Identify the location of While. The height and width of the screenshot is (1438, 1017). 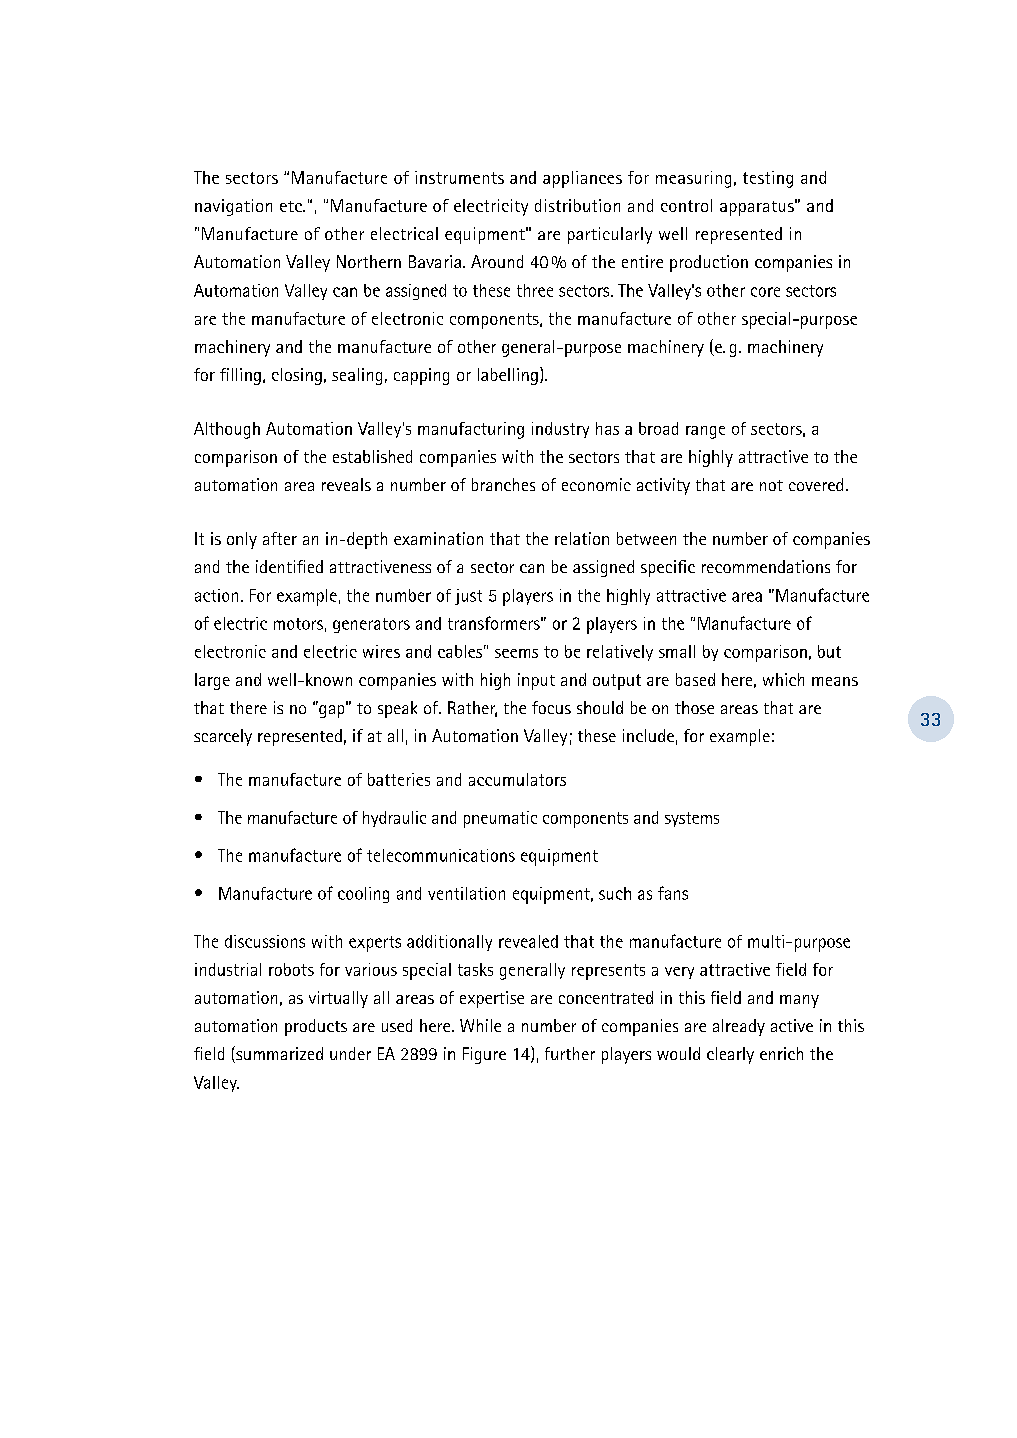
(480, 1025).
